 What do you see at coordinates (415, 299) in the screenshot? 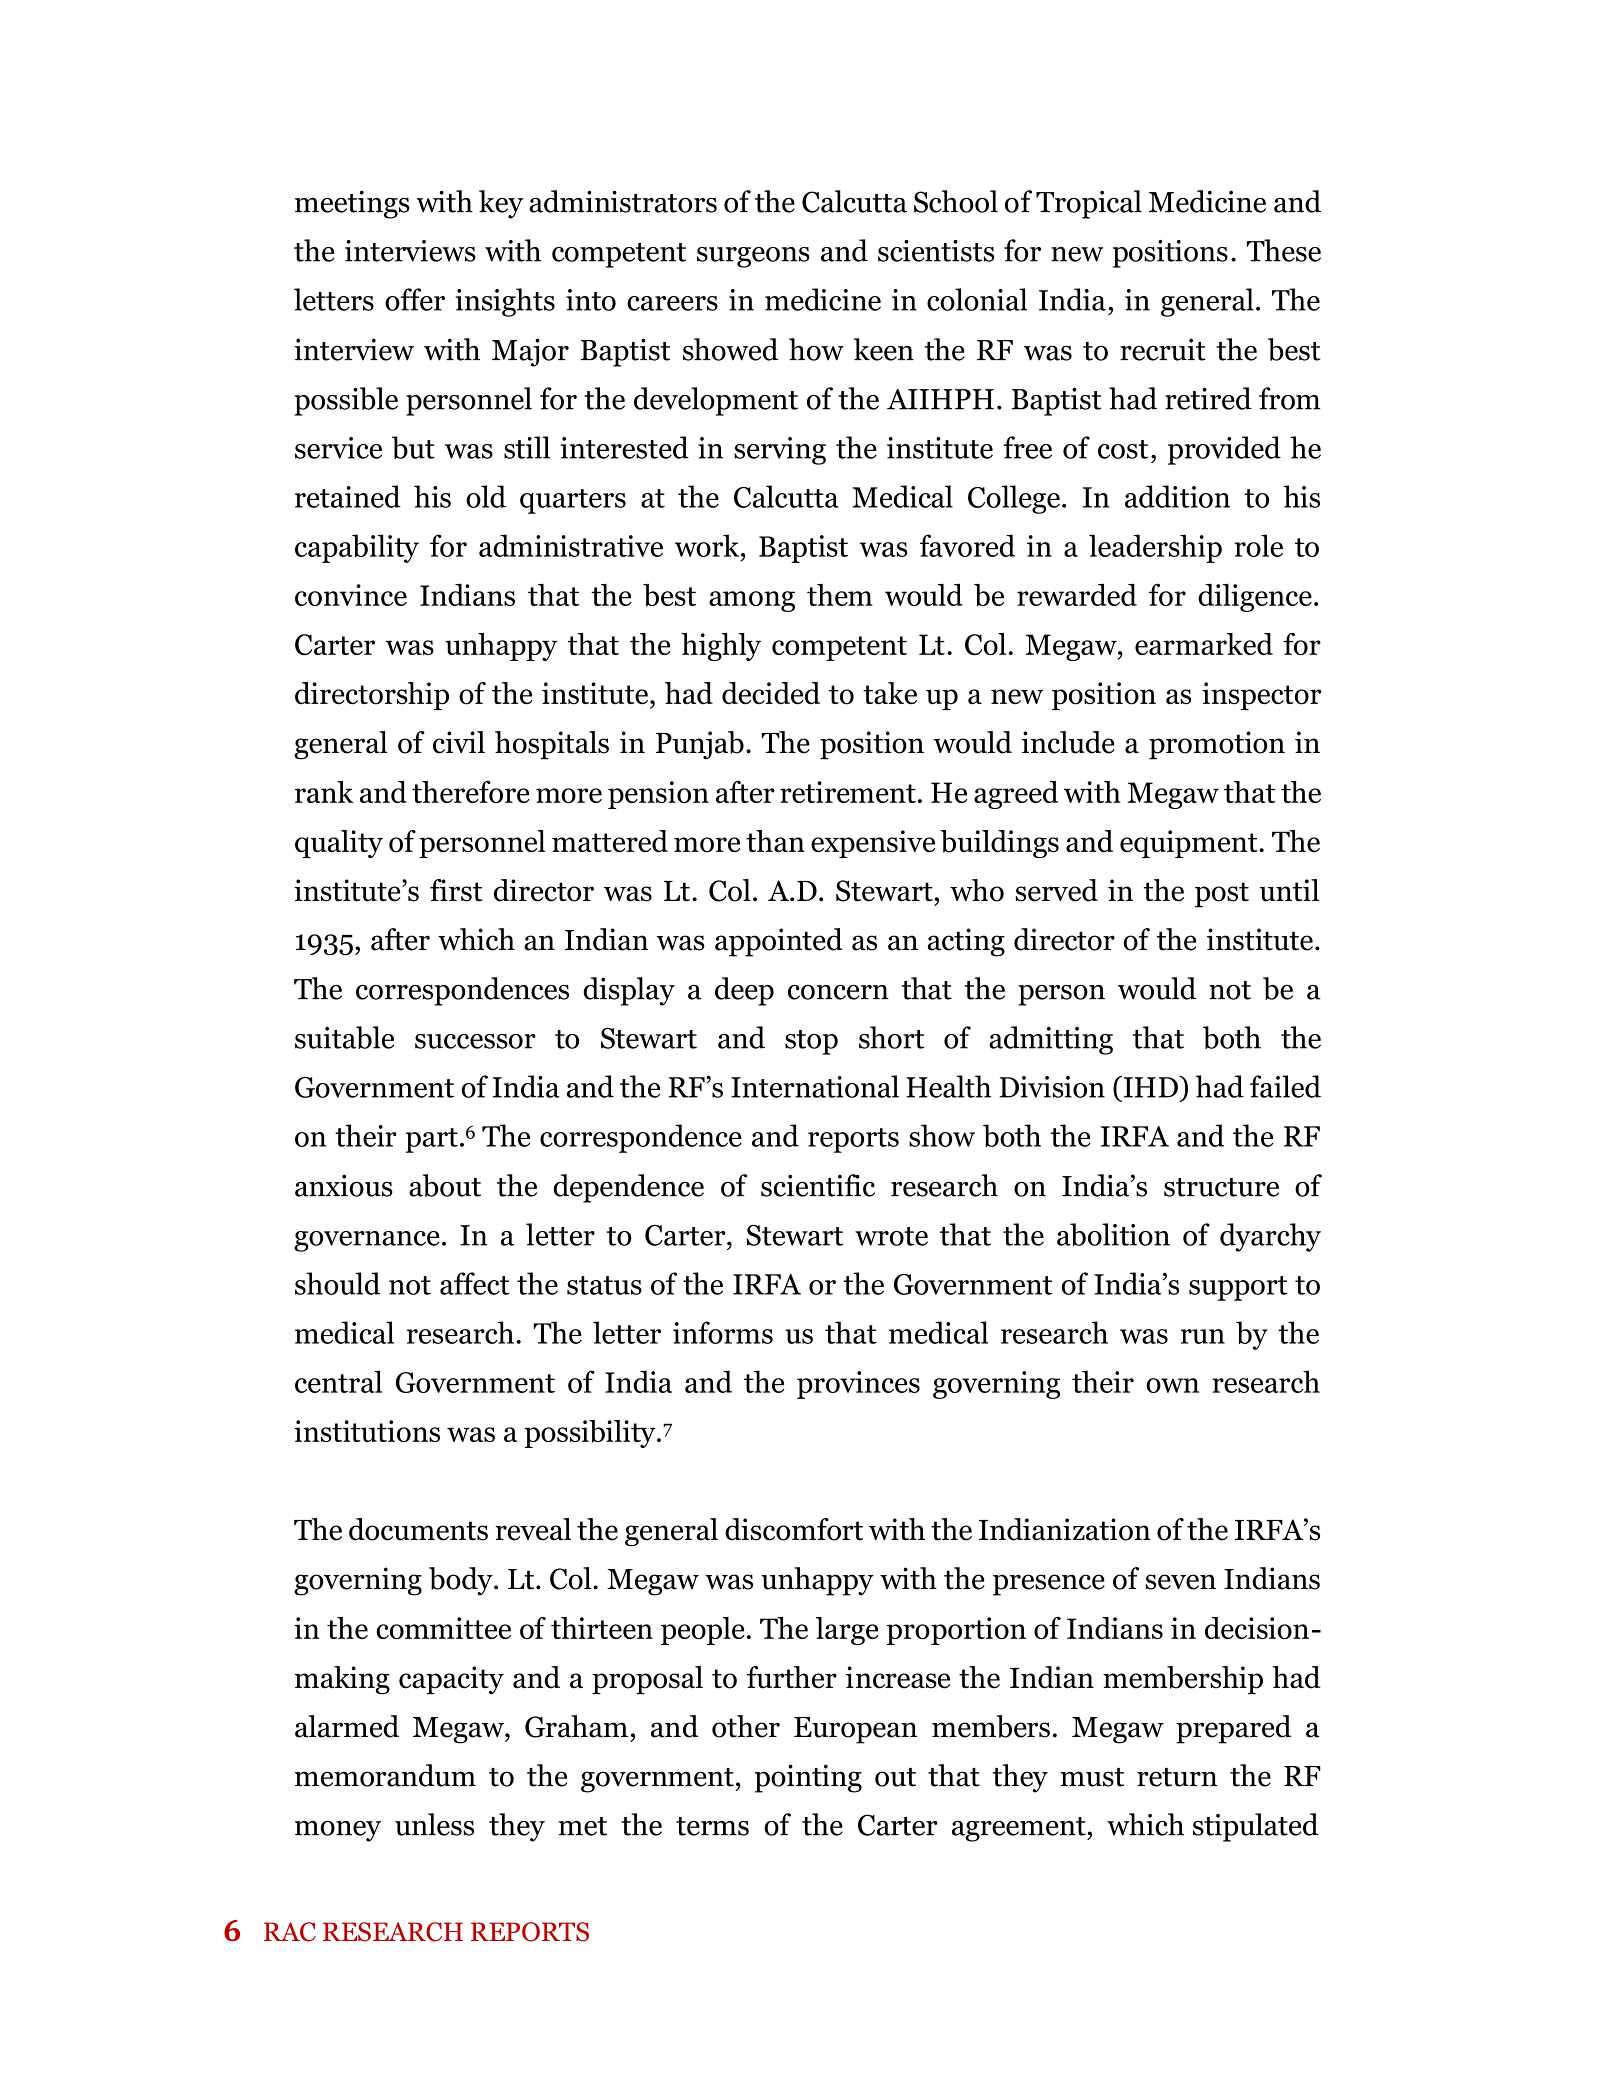
I see `offer` at bounding box center [415, 299].
